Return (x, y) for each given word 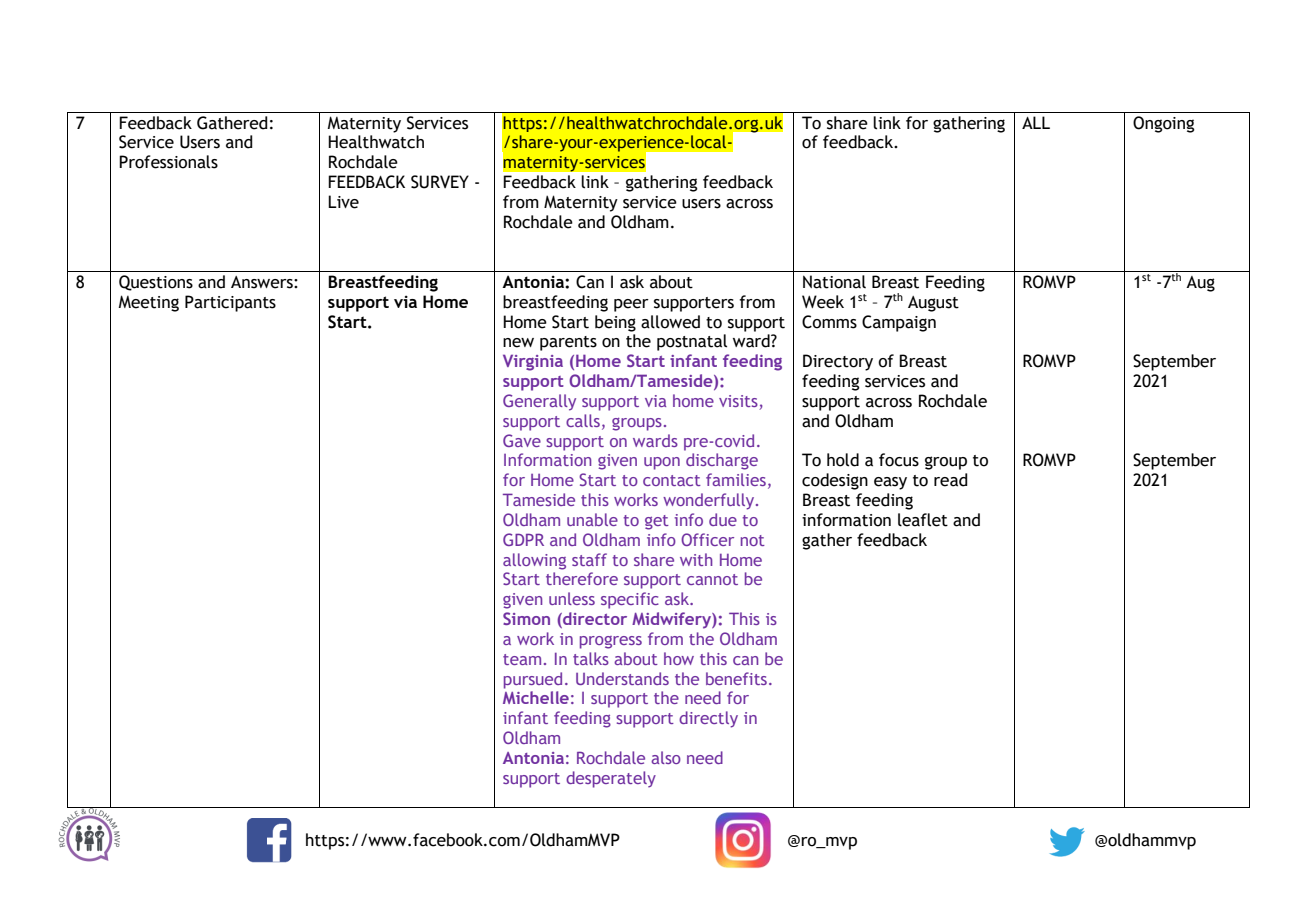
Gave (522, 440)
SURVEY (440, 182)
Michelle (536, 697)
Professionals (168, 162)
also (666, 757)
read (951, 480)
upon (662, 463)
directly (708, 719)
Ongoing (1164, 124)
